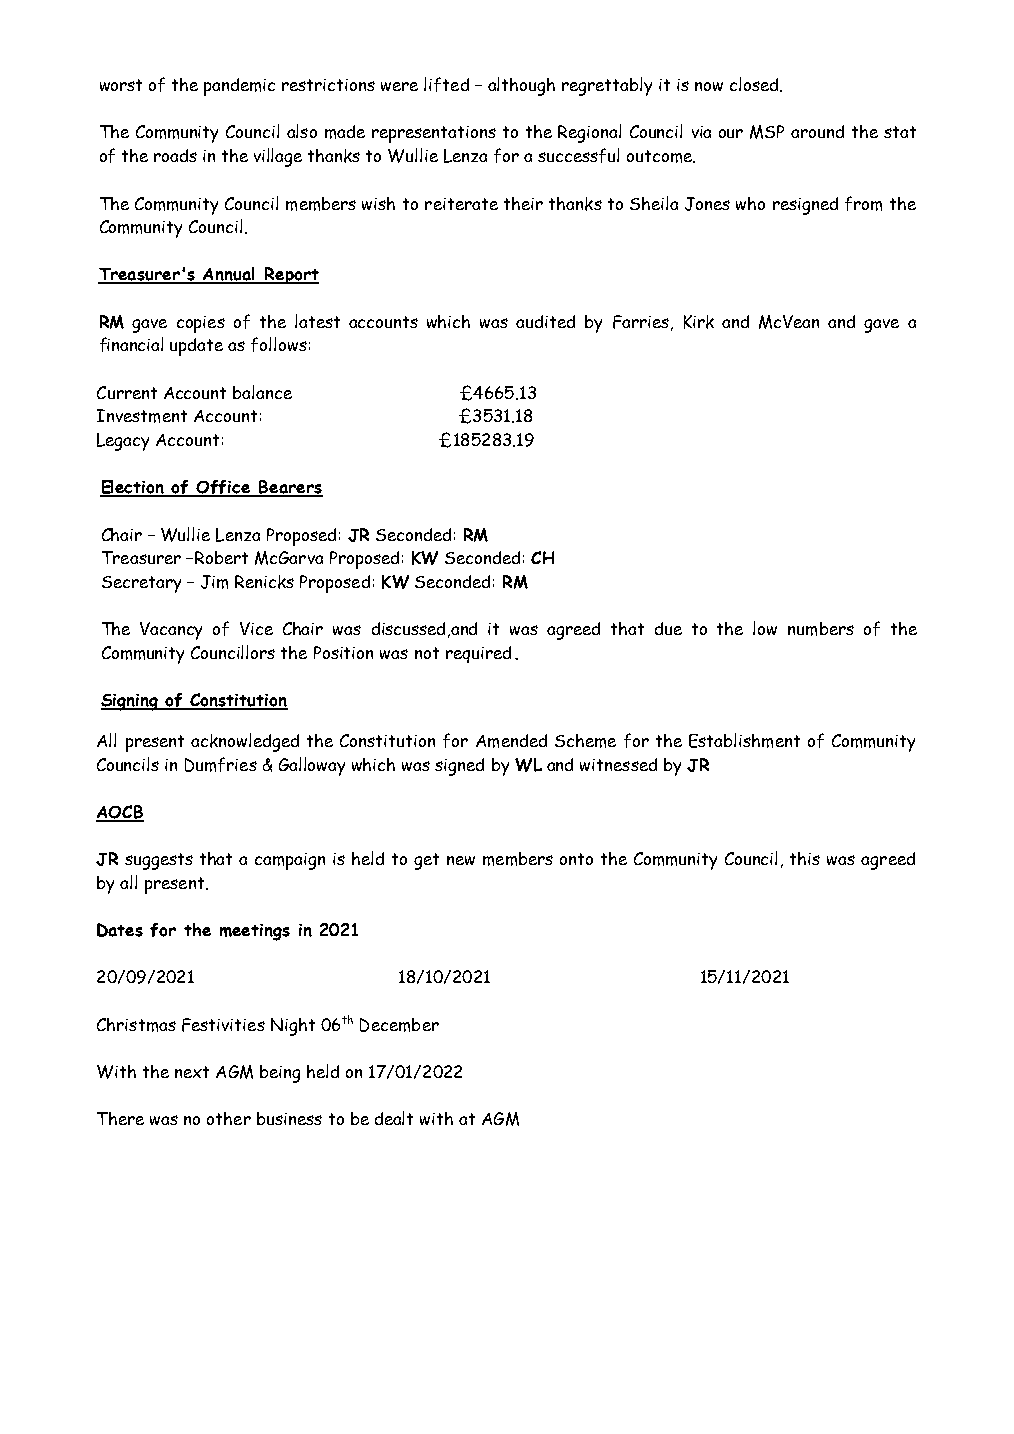  Describe the element at coordinates (196, 347) in the image. I see `update` at that location.
